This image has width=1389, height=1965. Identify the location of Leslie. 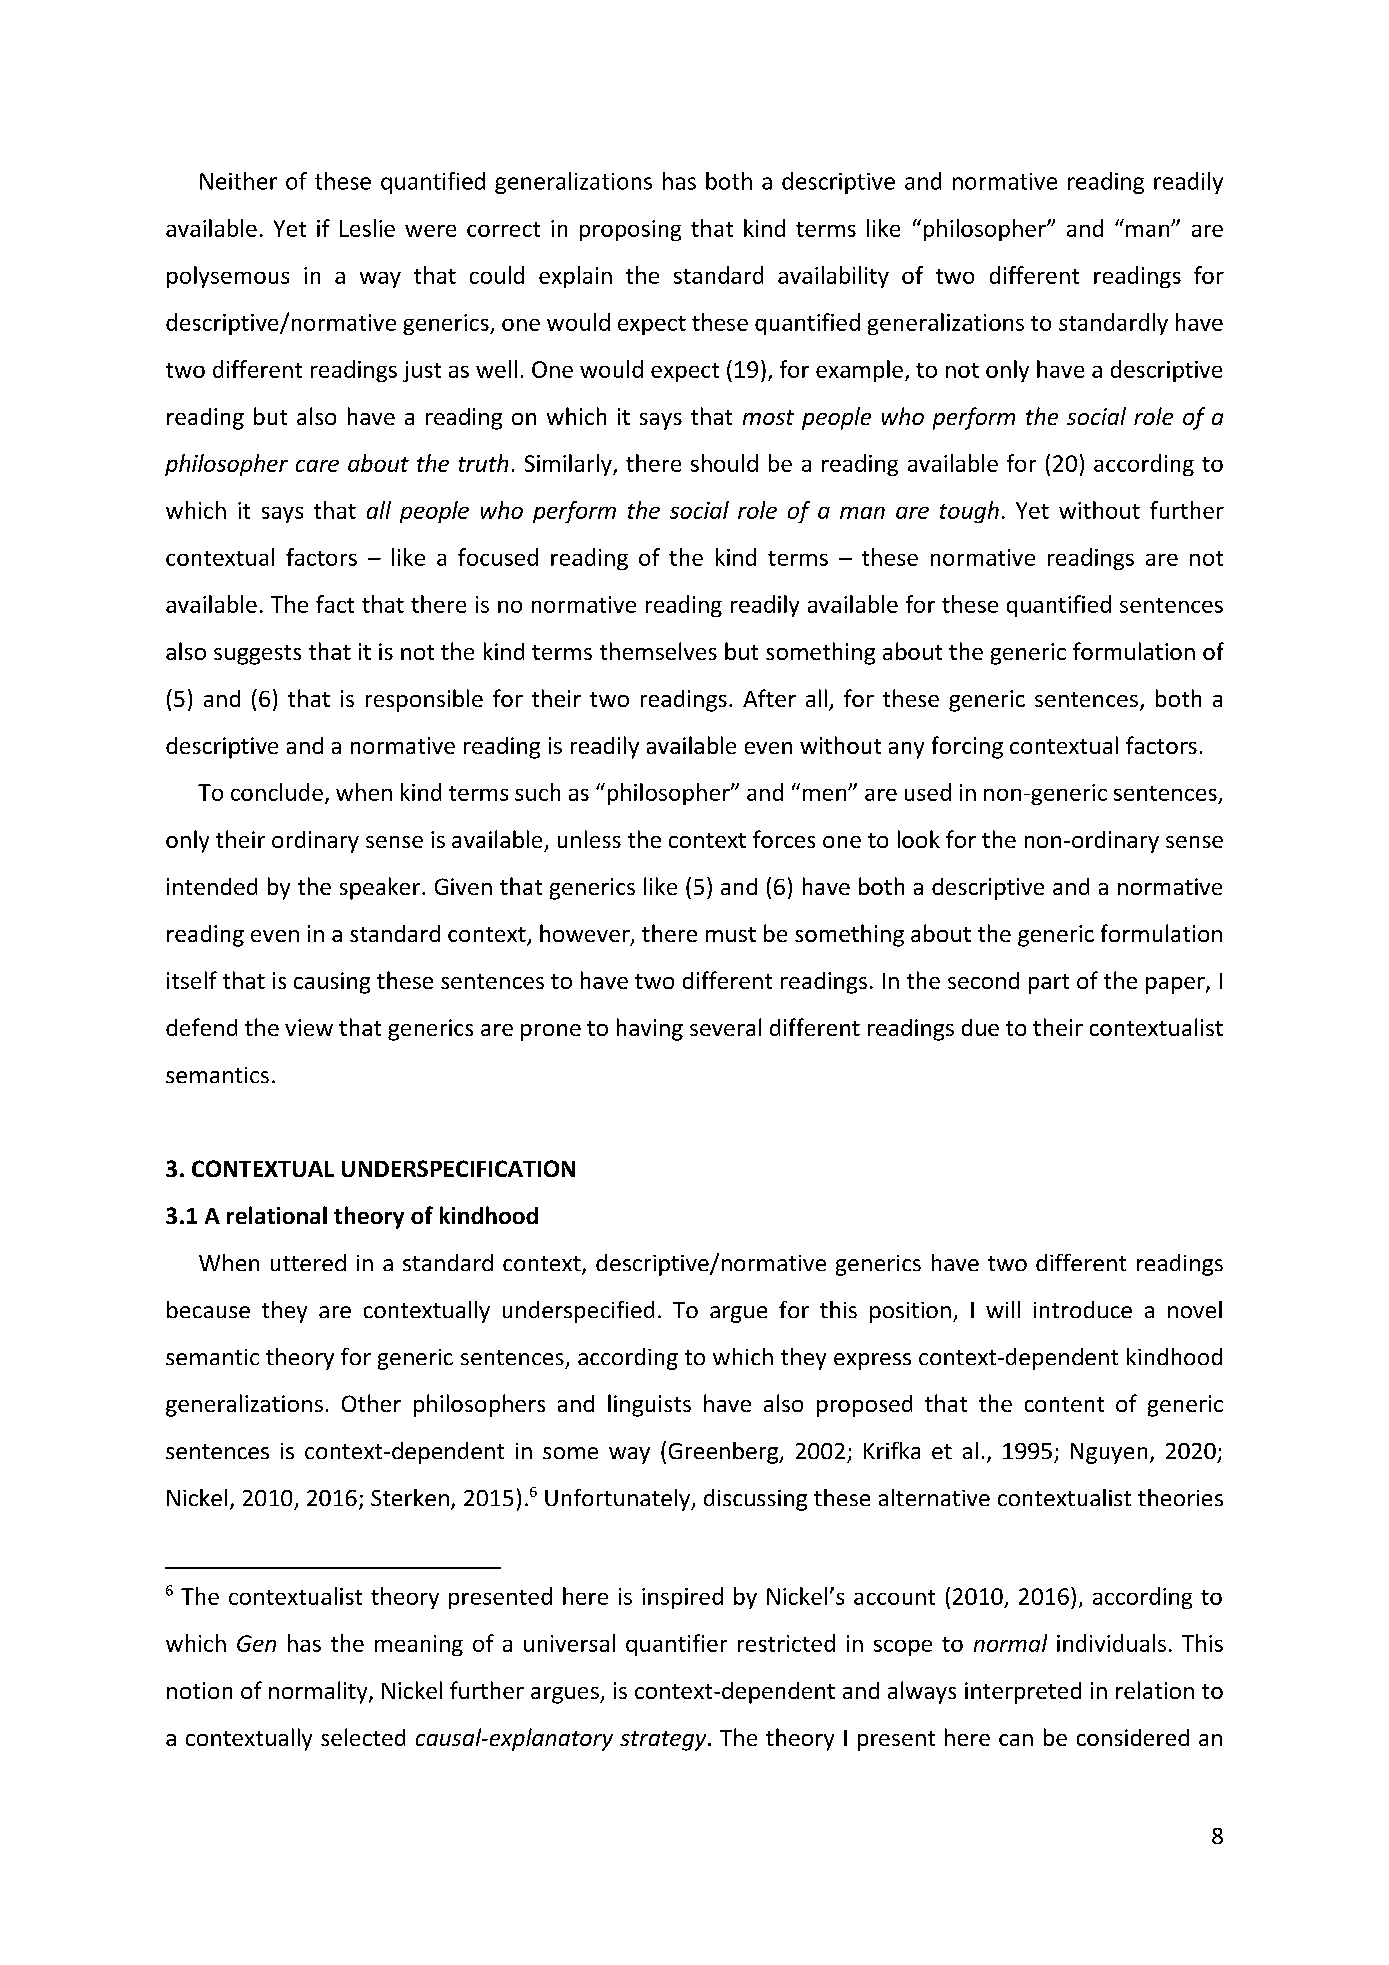
(367, 228).
